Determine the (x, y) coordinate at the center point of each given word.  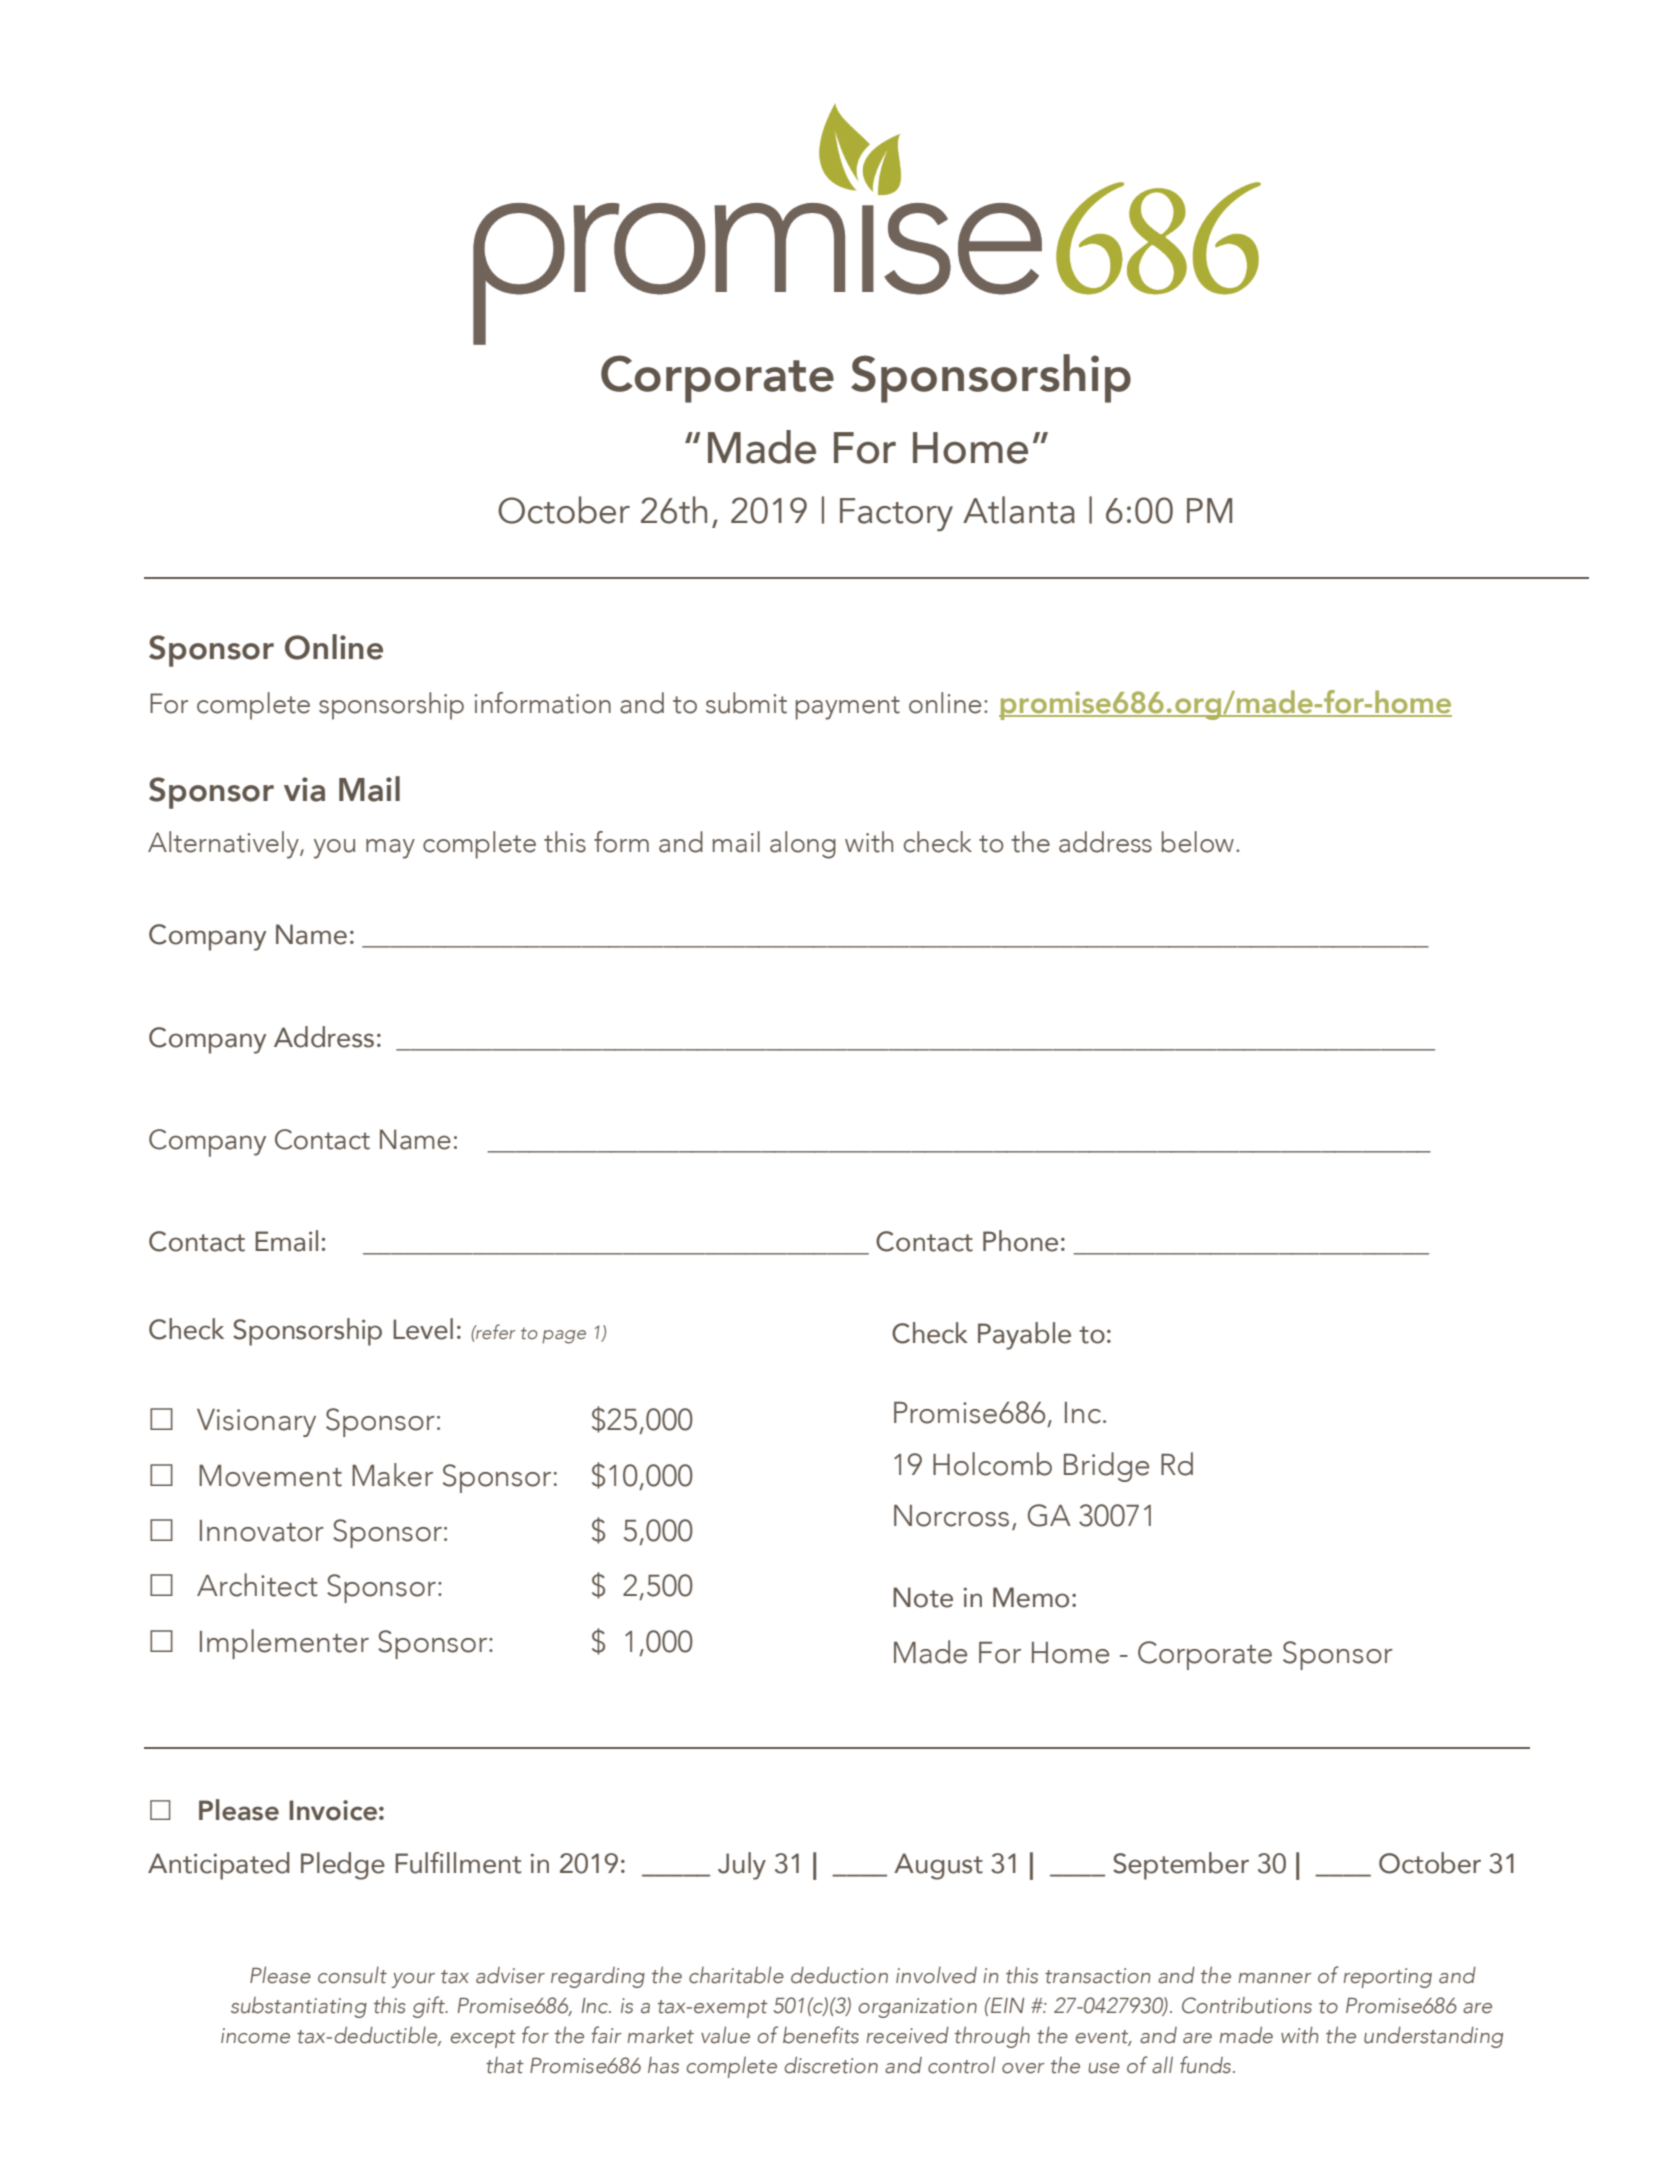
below (1198, 842)
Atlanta (1019, 510)
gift (430, 2007)
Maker (392, 1475)
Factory (896, 515)
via (304, 789)
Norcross (951, 1516)
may (390, 849)
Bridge (1106, 1467)
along (803, 845)
